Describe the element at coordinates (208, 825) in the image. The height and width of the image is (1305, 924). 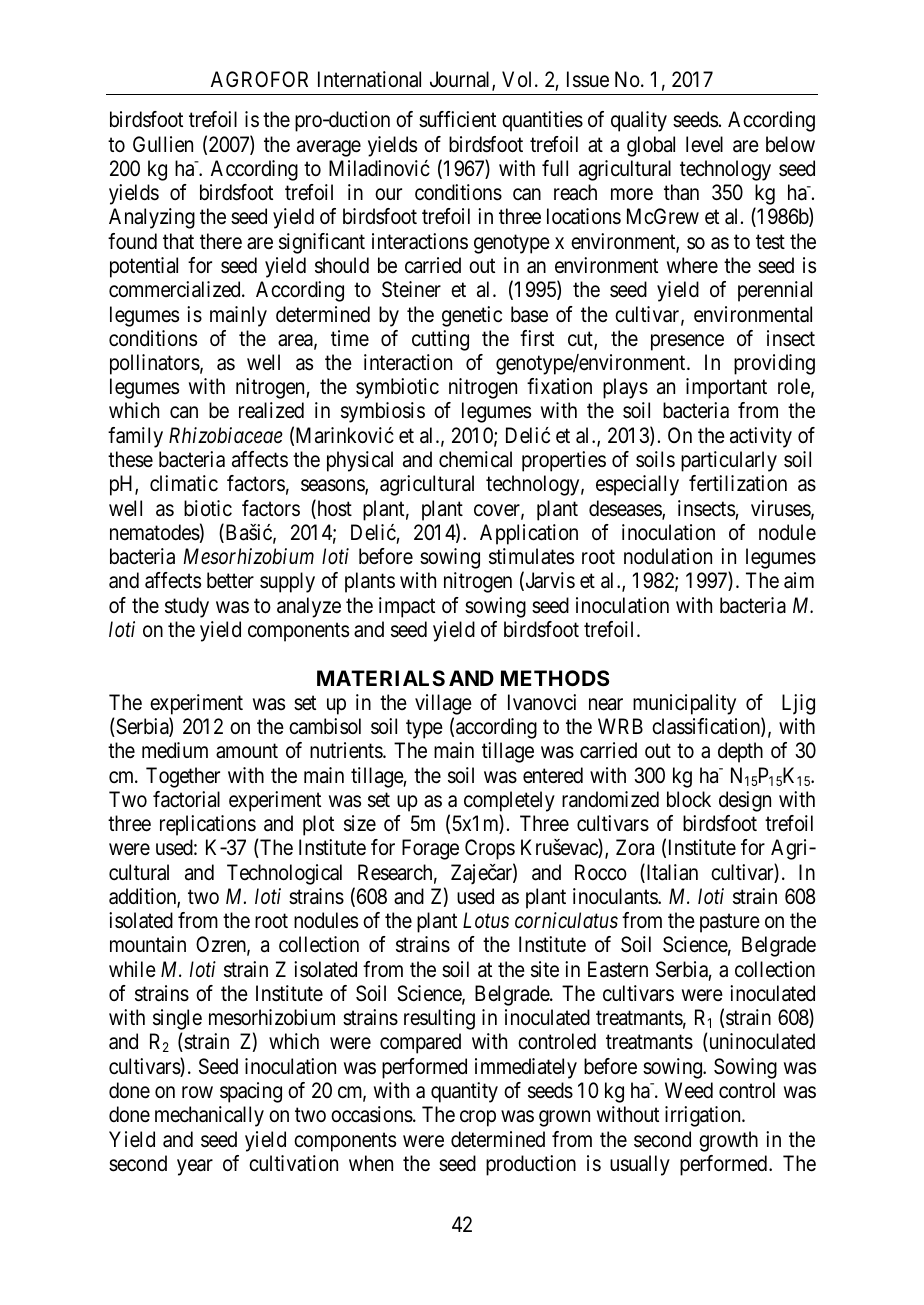
I see `replications` at that location.
